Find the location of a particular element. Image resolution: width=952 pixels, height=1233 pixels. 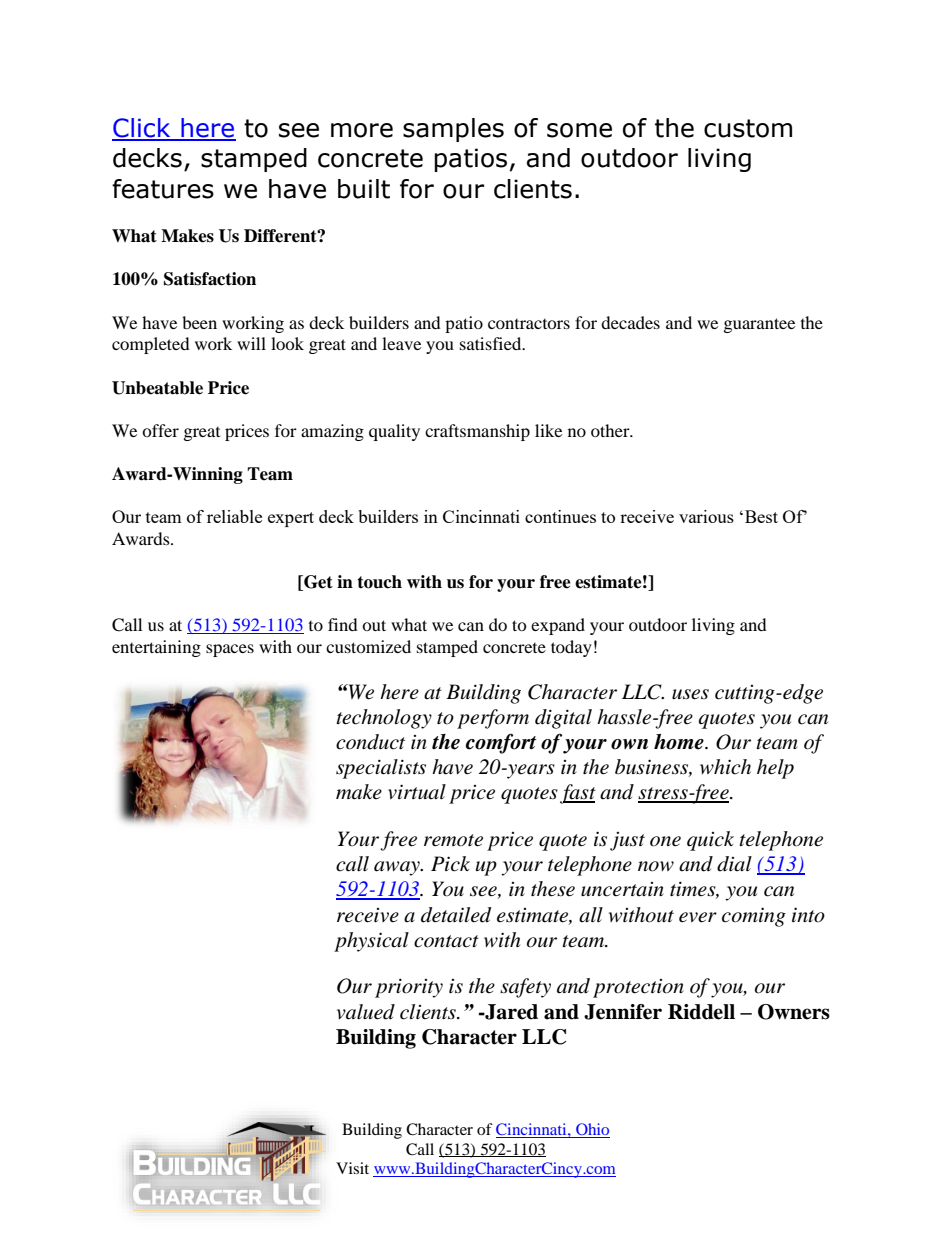

features is located at coordinates (163, 189).
